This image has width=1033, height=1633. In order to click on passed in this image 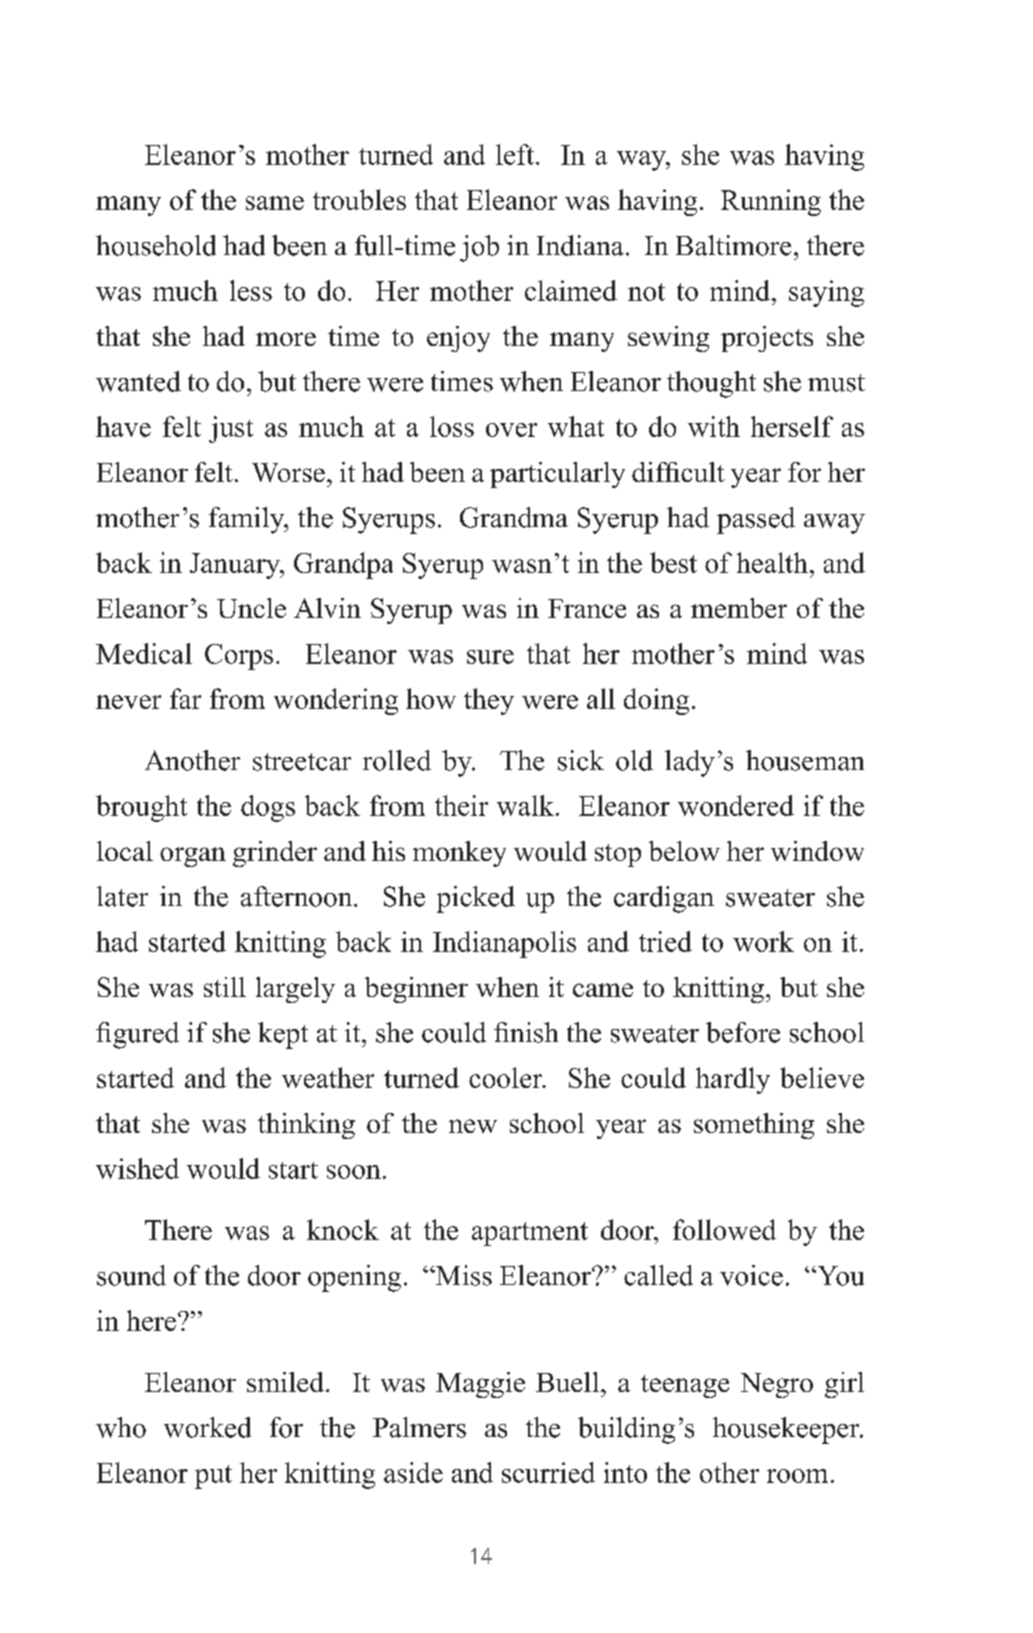, I will do `click(756, 520)`.
